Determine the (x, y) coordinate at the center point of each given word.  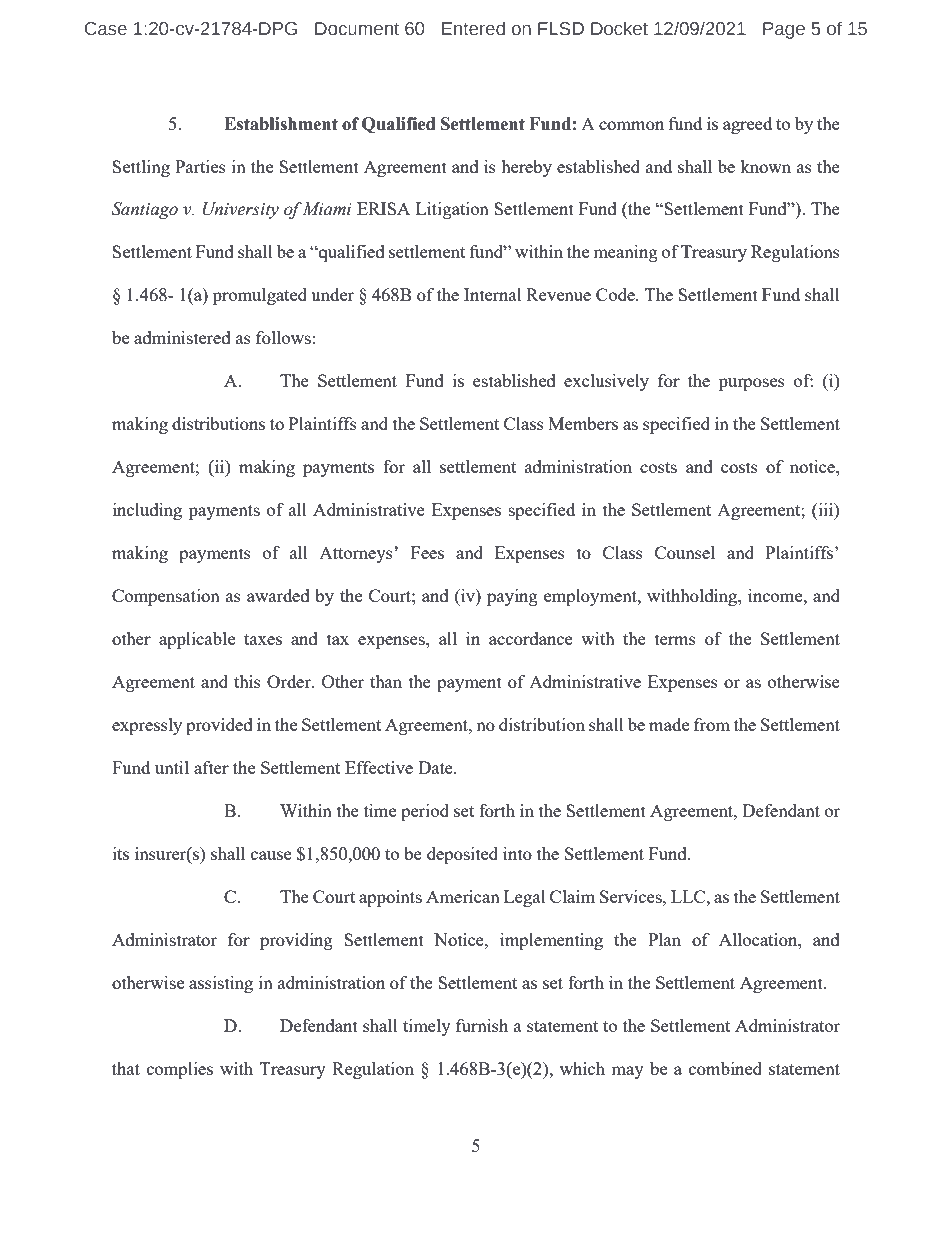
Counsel (685, 552)
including (147, 511)
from (712, 724)
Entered (473, 28)
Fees (427, 552)
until (172, 767)
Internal (493, 294)
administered (182, 337)
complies (180, 1070)
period (425, 812)
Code (616, 294)
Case (106, 29)
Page (784, 30)
